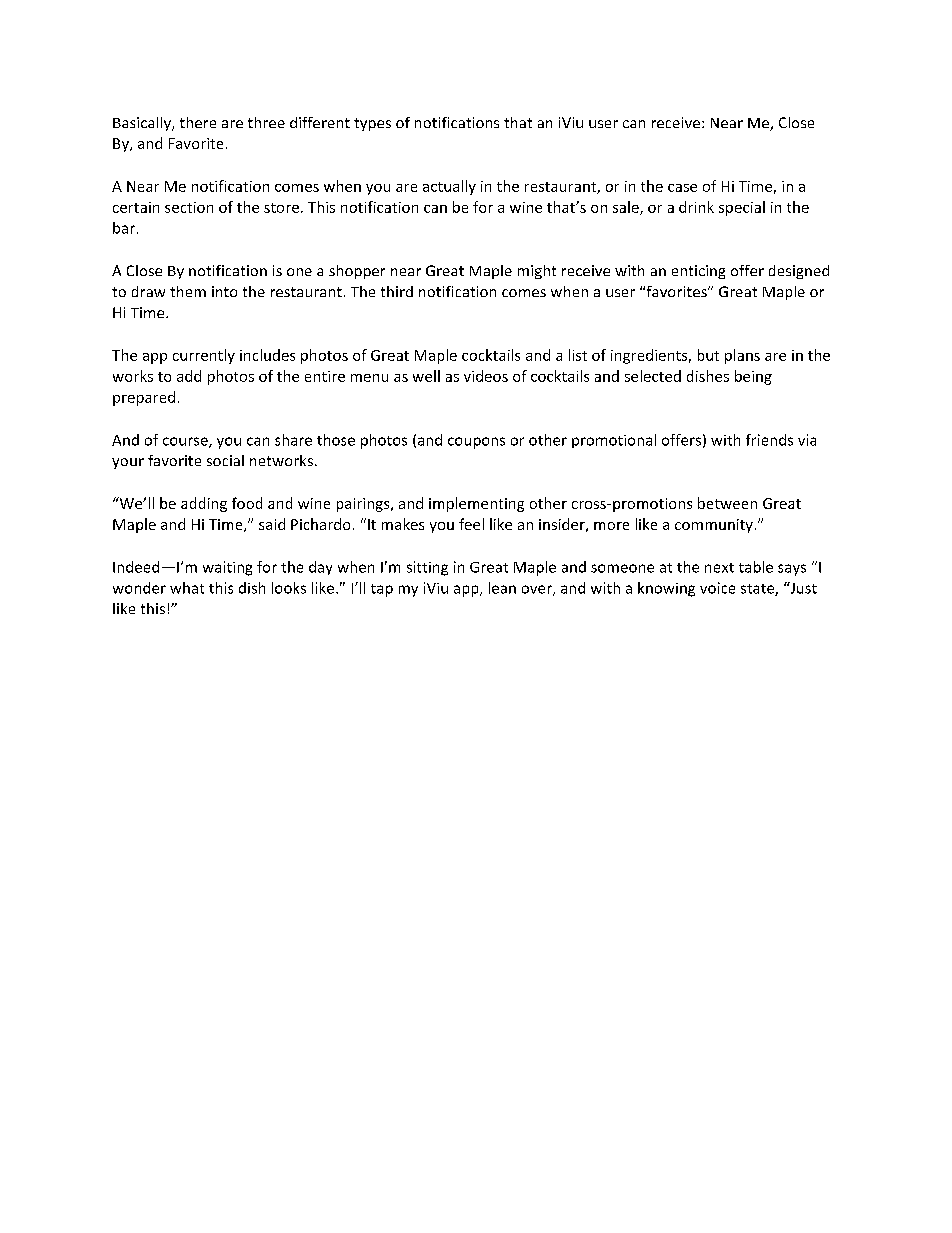  Describe the element at coordinates (427, 568) in the screenshot. I see `sitting` at that location.
